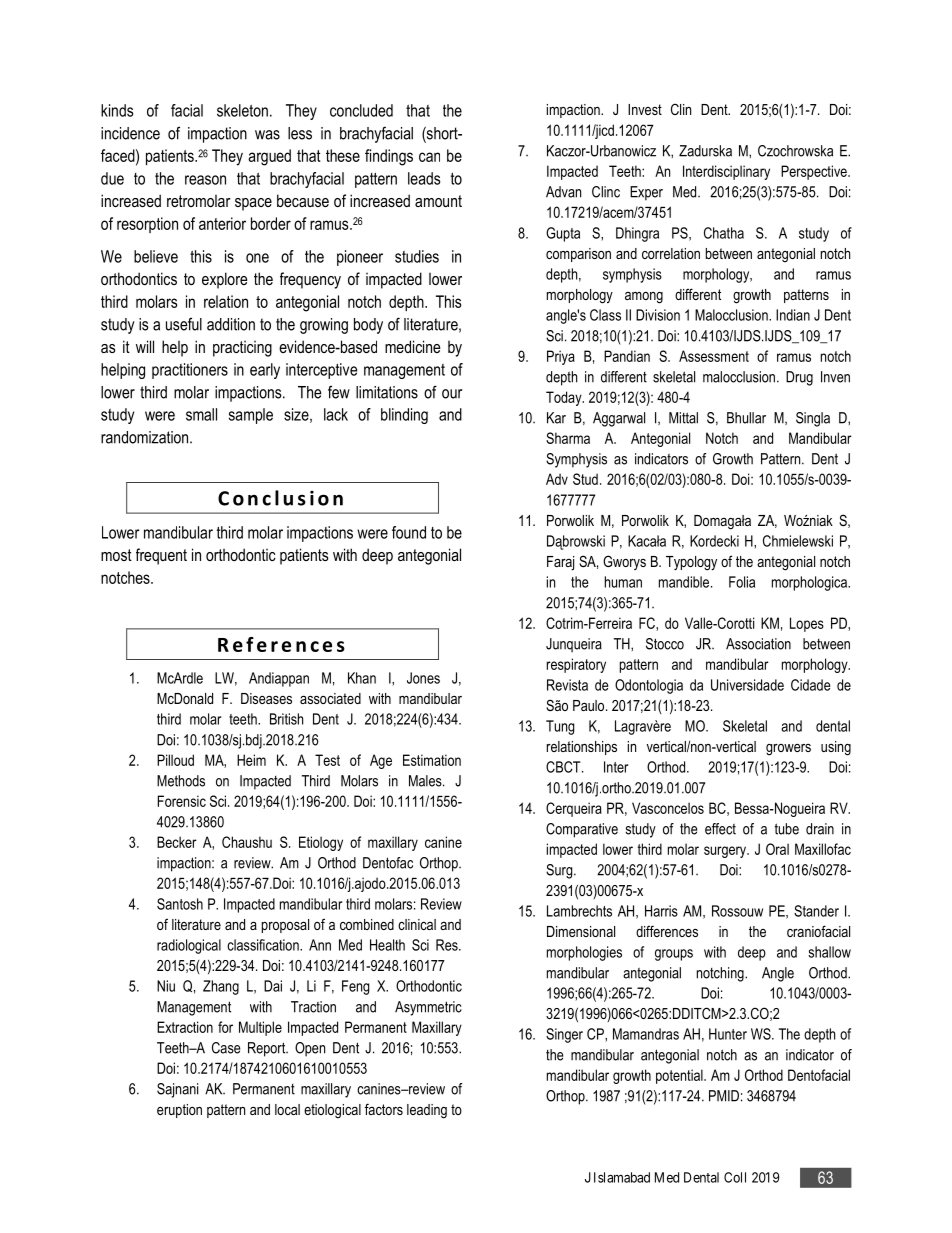 This image has width=952, height=1233. Describe the element at coordinates (424, 178) in the image. I see `leads` at that location.
